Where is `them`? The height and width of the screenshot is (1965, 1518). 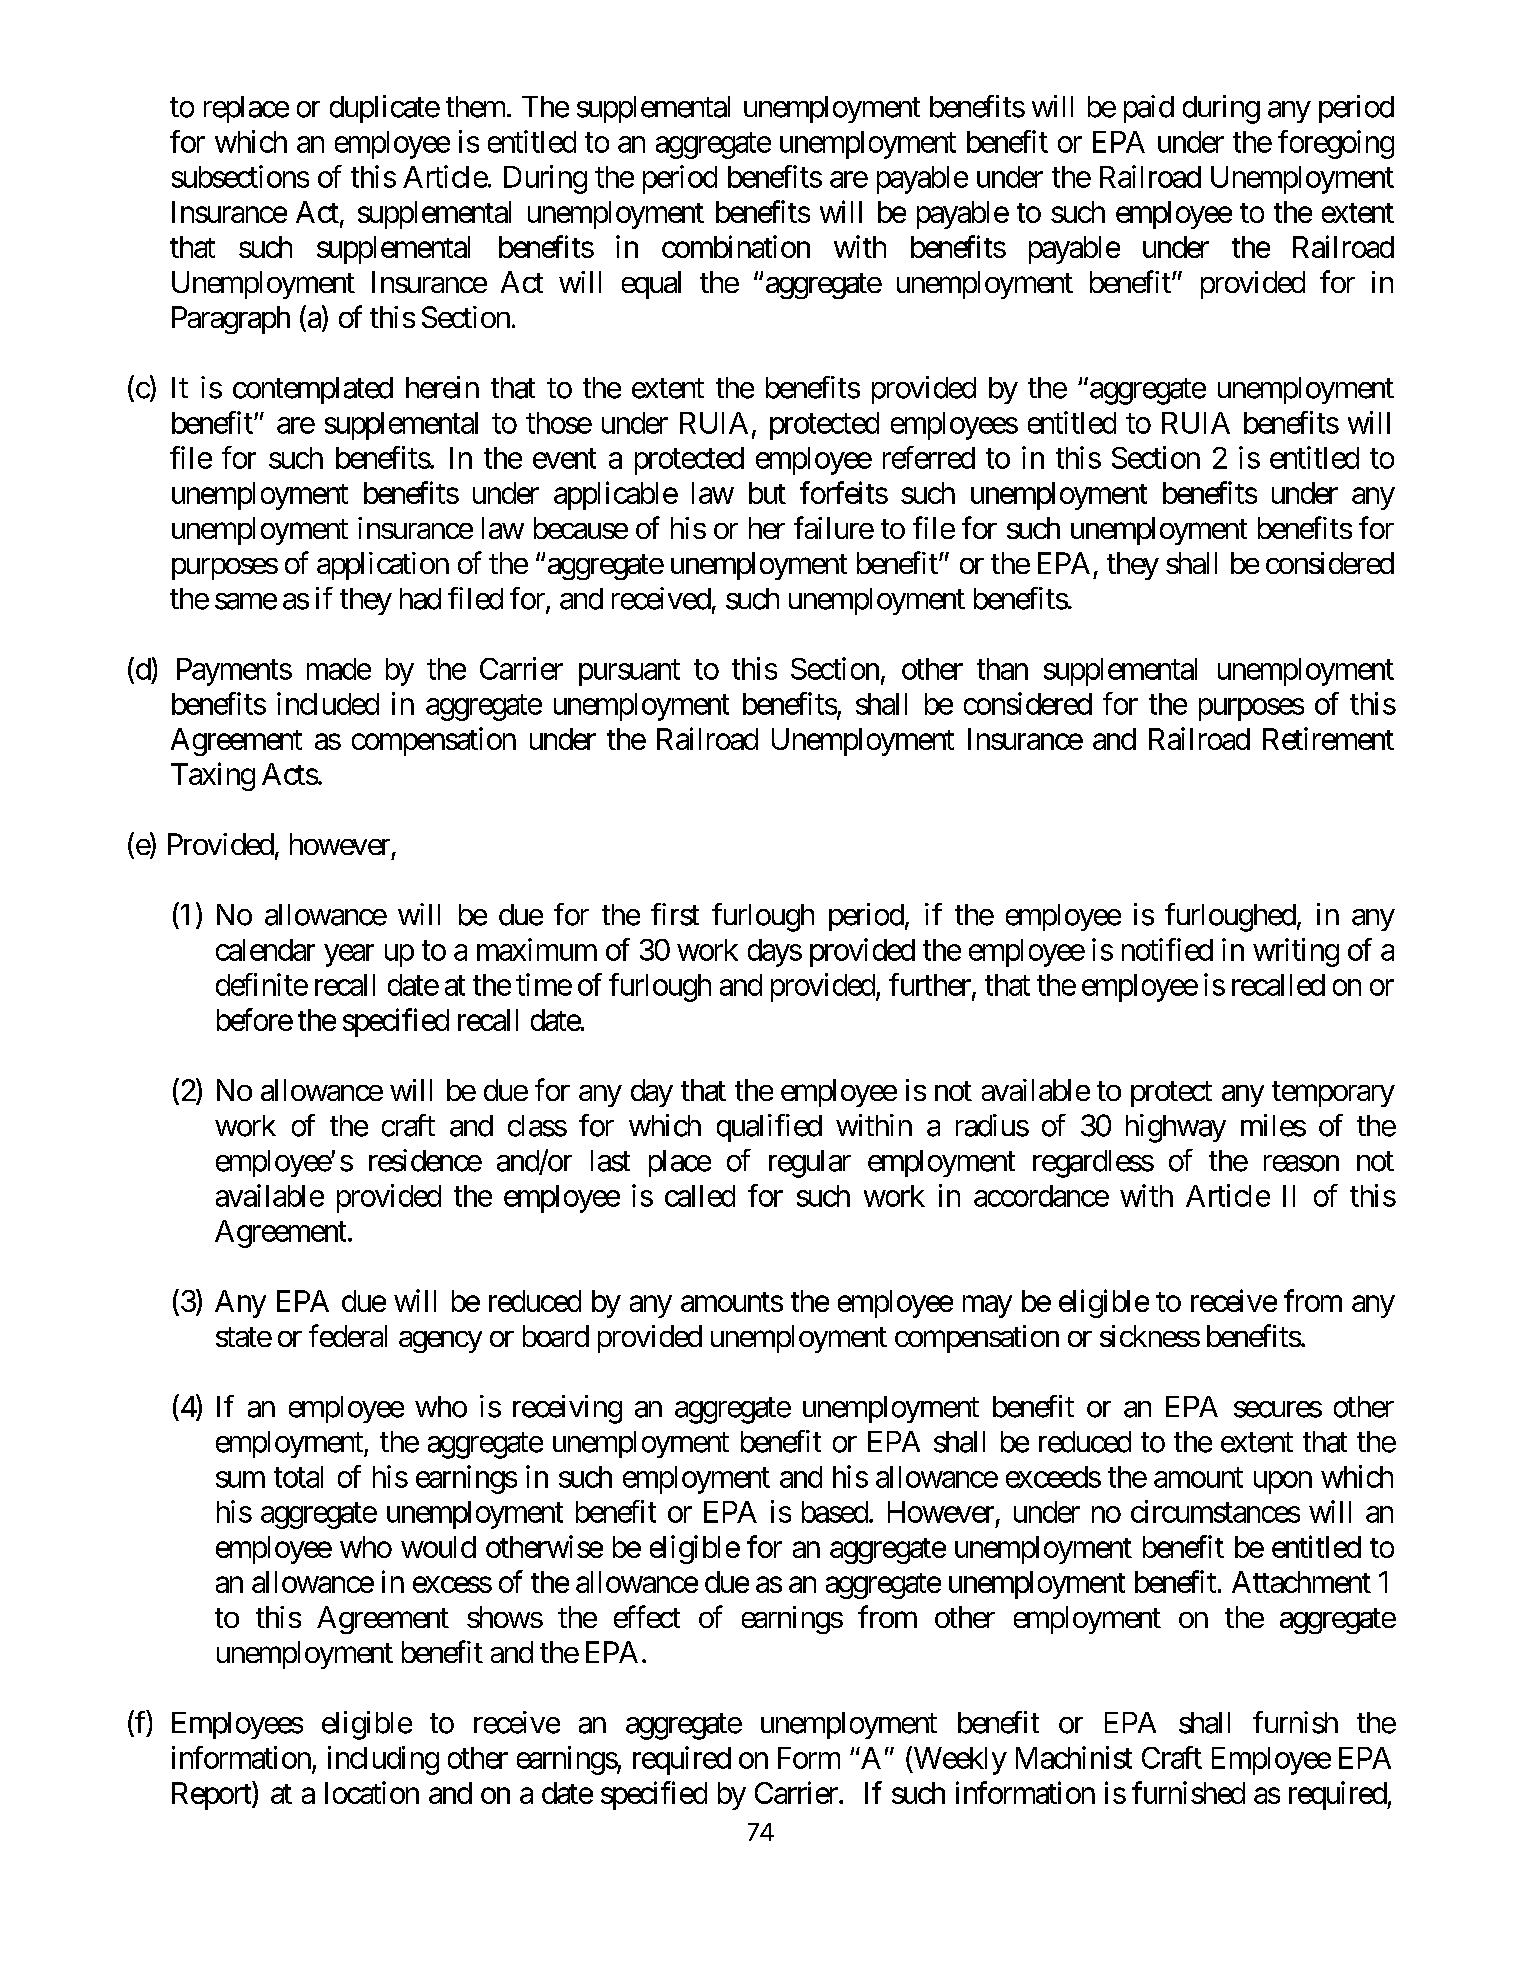
them is located at coordinates (475, 107).
